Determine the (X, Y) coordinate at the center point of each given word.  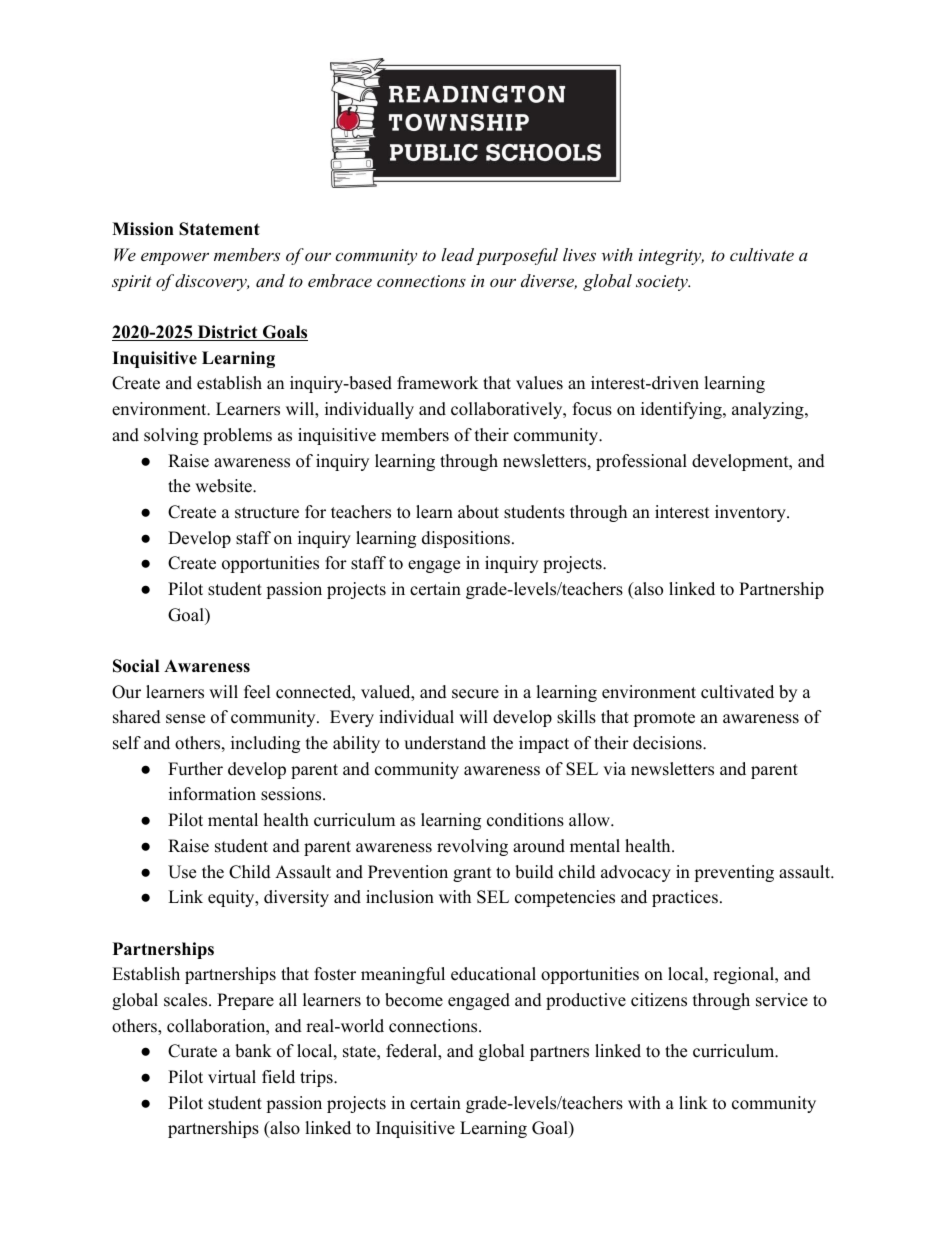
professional (641, 462)
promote (664, 719)
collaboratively (507, 410)
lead (457, 254)
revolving (472, 847)
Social (136, 666)
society (663, 283)
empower (175, 258)
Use (182, 872)
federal (412, 1052)
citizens (659, 1000)
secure (475, 694)
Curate (192, 1051)
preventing (734, 873)
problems (237, 436)
